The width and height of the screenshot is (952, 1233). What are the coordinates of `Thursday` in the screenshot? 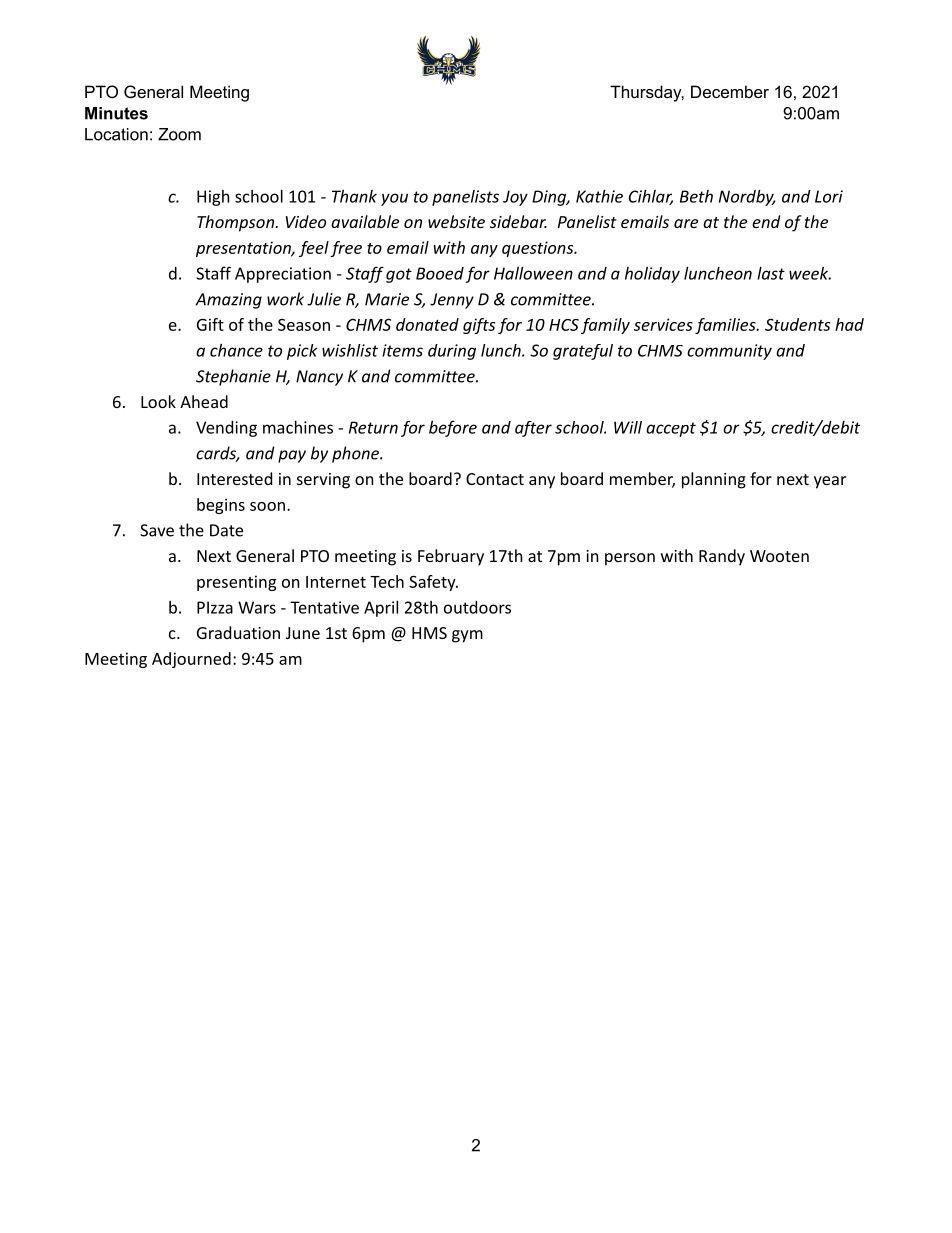 It's located at (647, 93).
